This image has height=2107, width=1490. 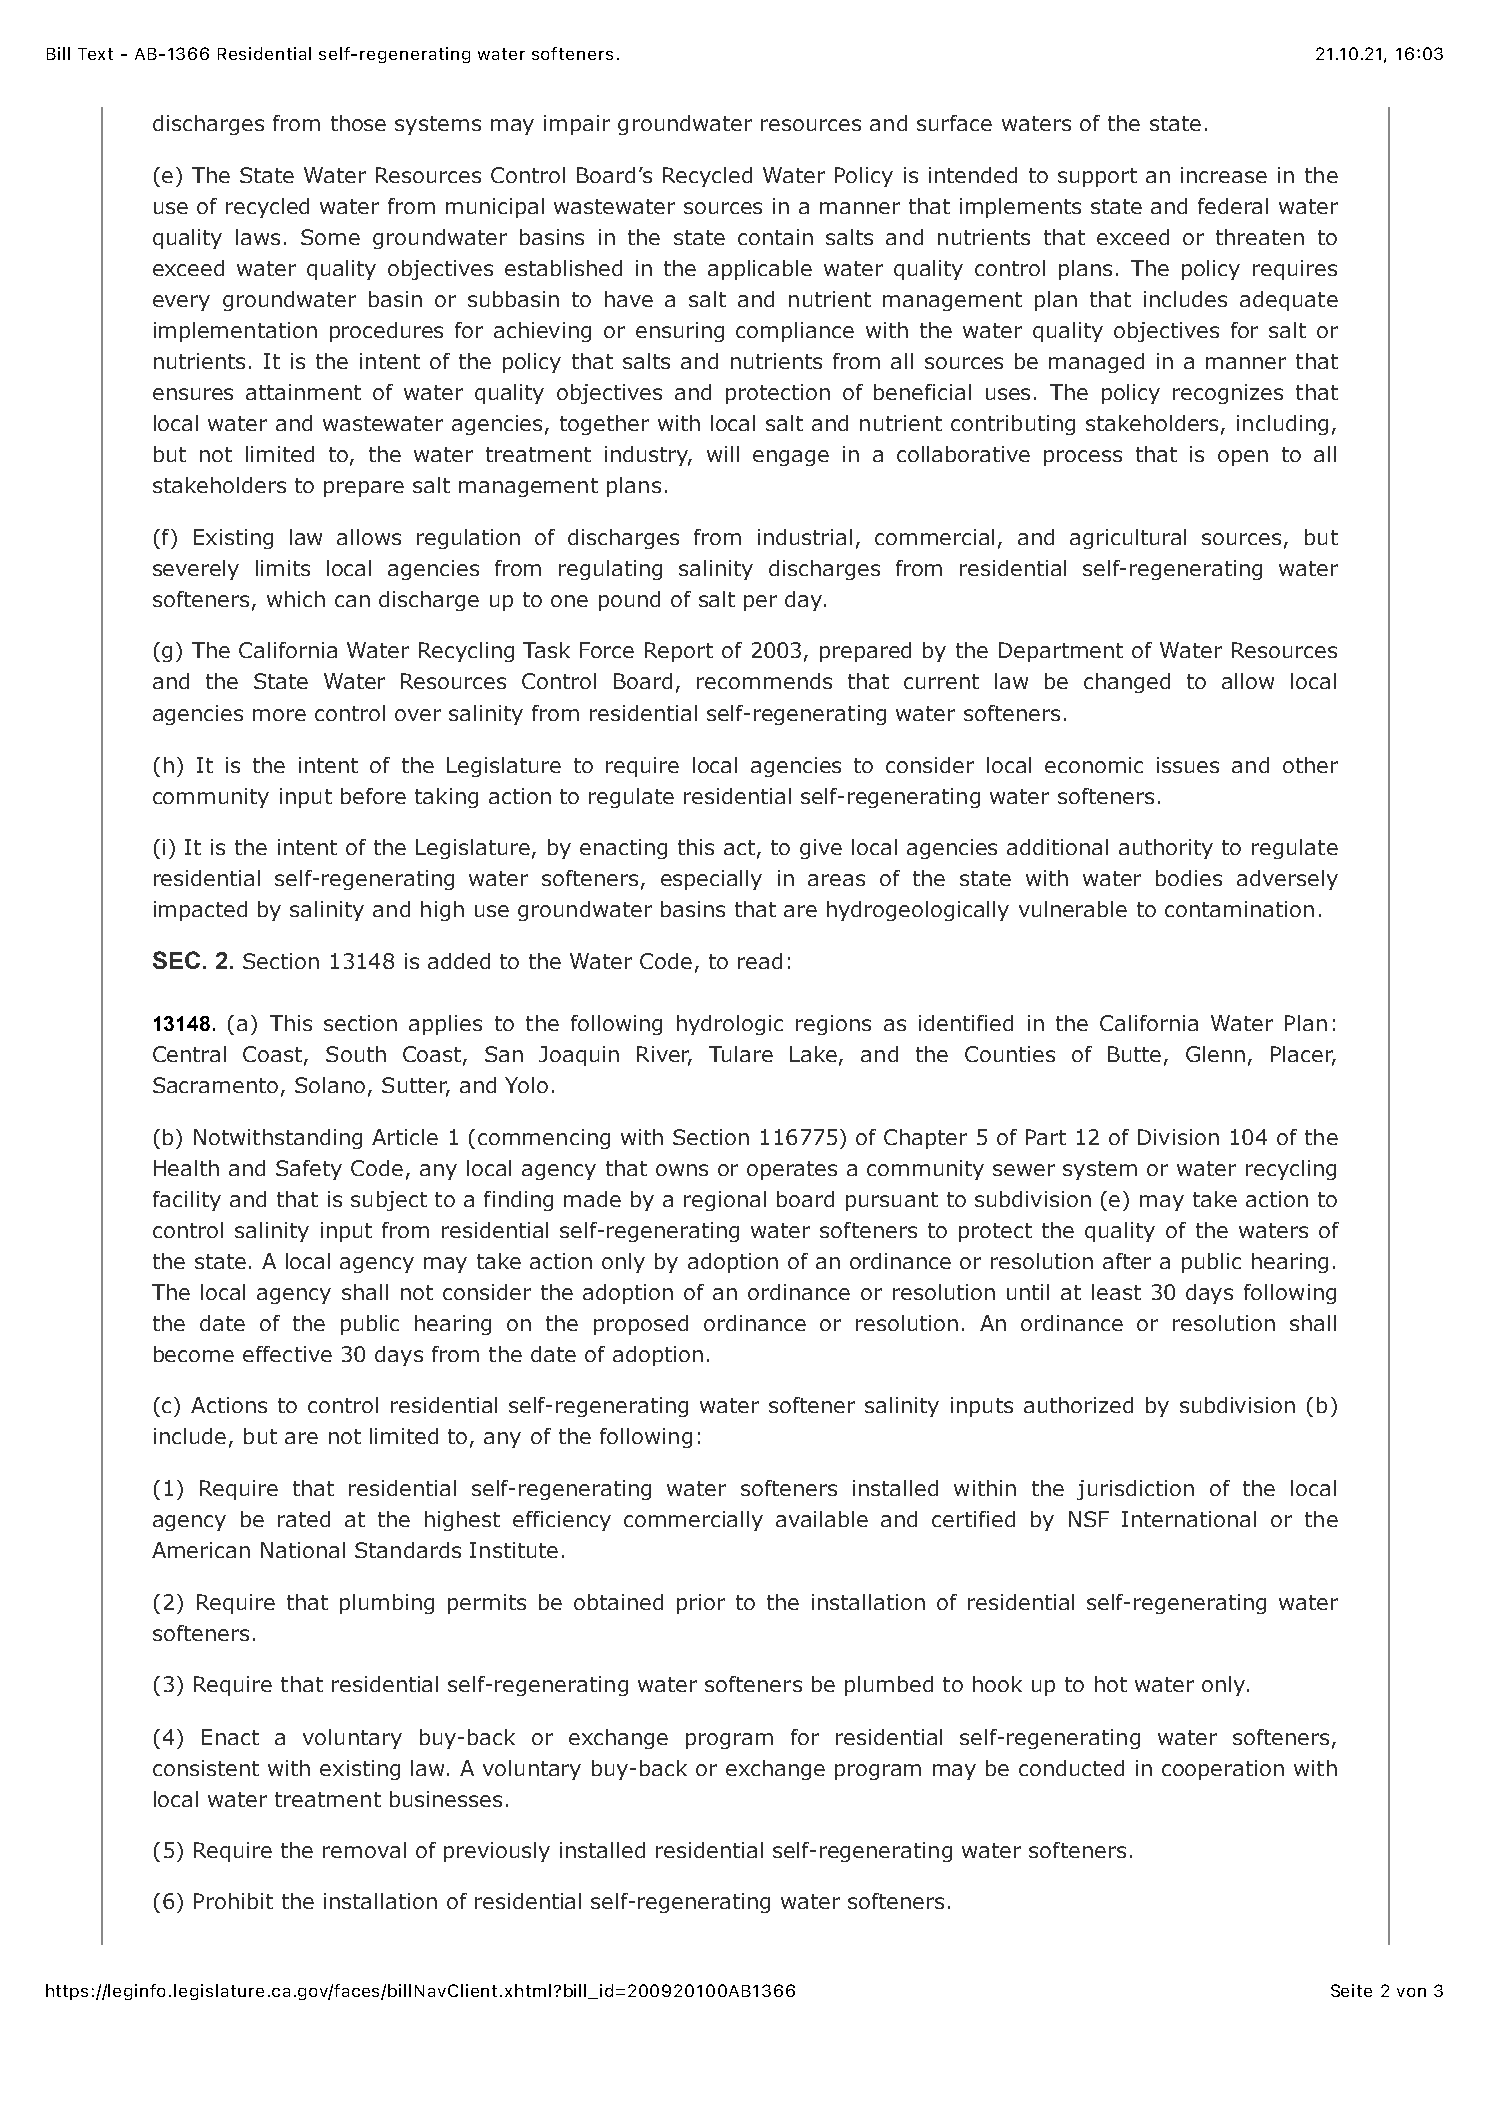 I want to click on hydrologic, so click(x=730, y=1025).
